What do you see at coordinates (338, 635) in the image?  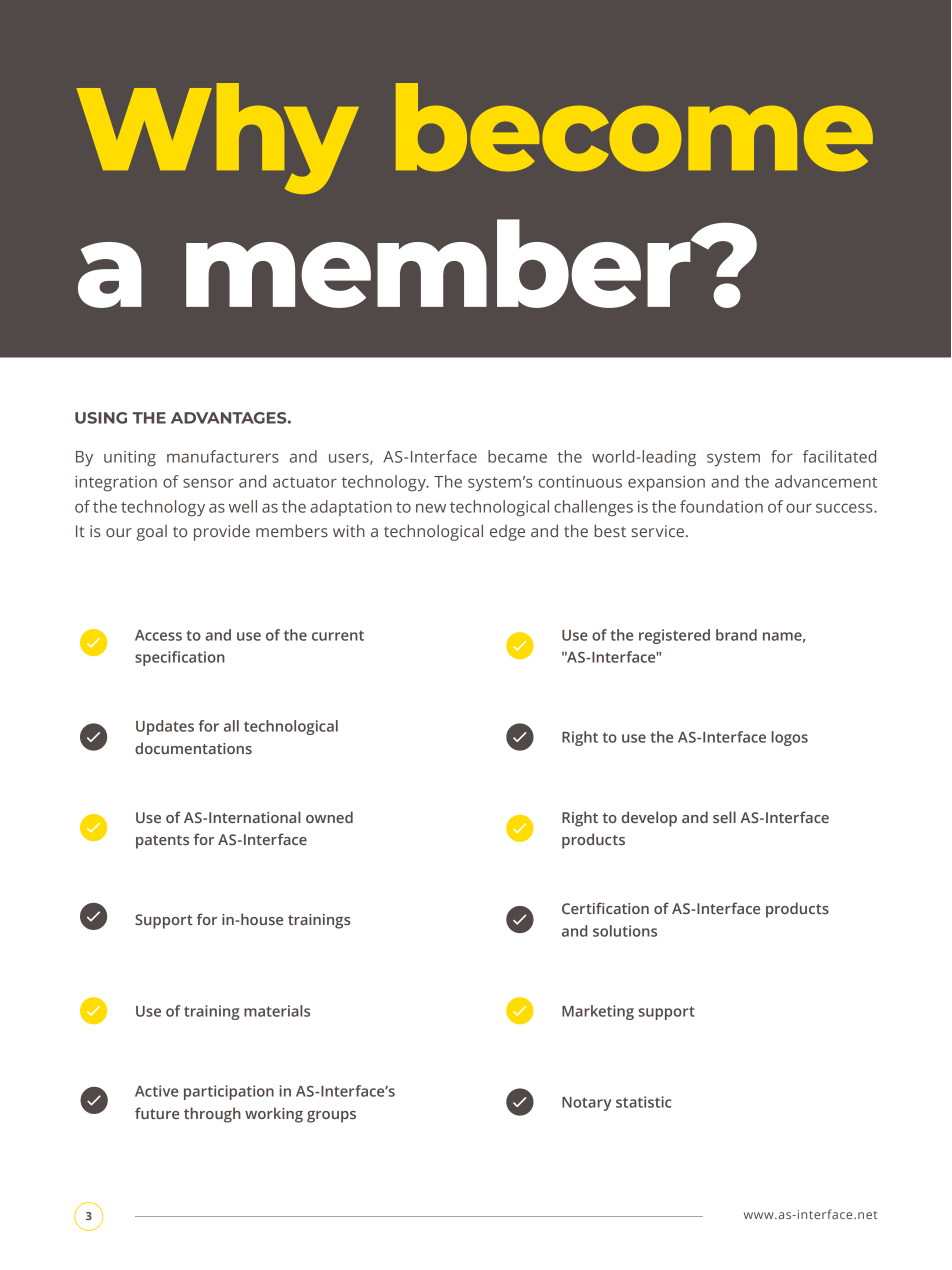 I see `current` at bounding box center [338, 635].
